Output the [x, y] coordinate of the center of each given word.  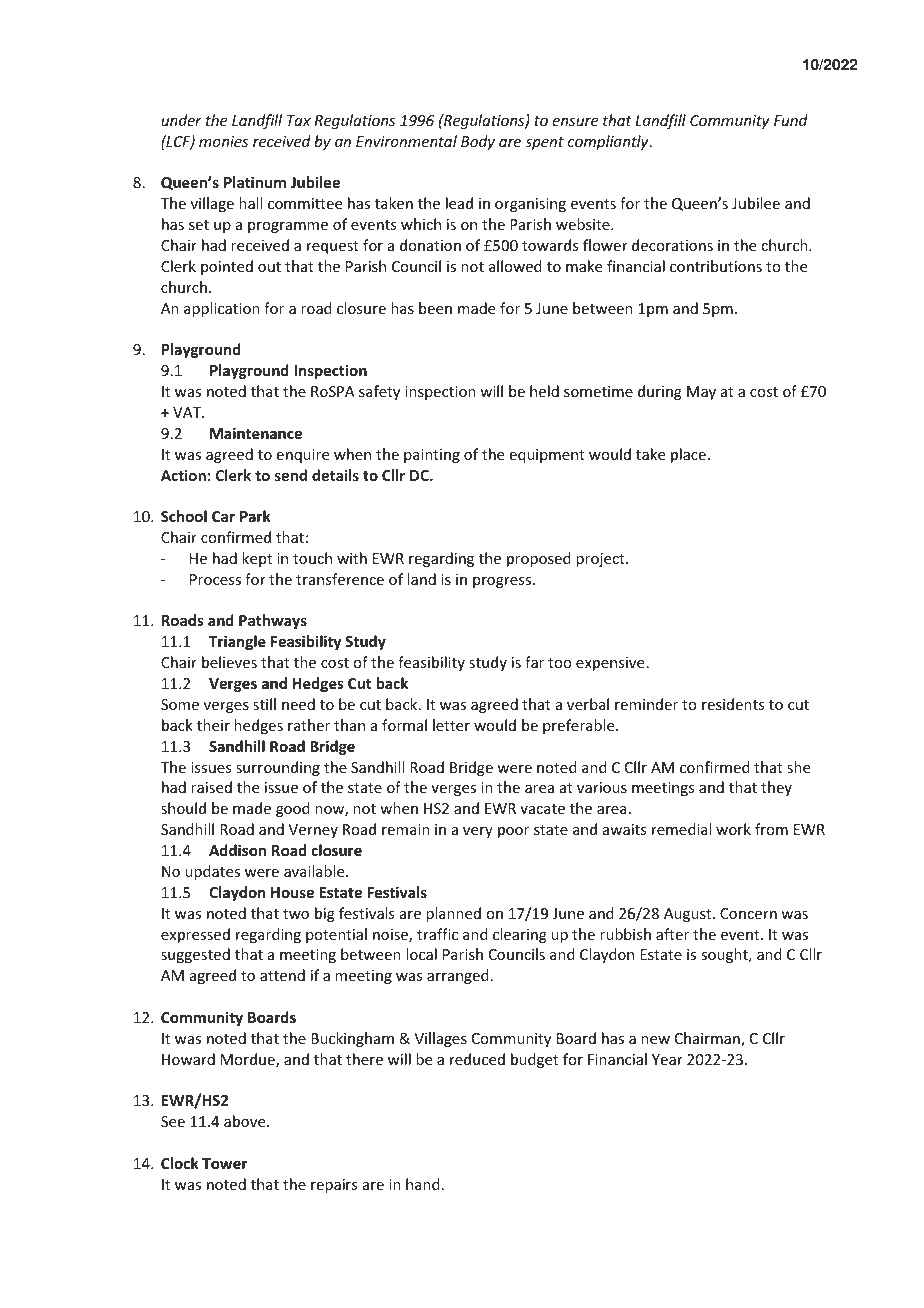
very [478, 832]
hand [423, 1184]
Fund [791, 120]
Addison [237, 850]
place [688, 455]
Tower [224, 1163]
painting [432, 456]
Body [478, 142]
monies [223, 141]
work [733, 829]
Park [255, 516]
